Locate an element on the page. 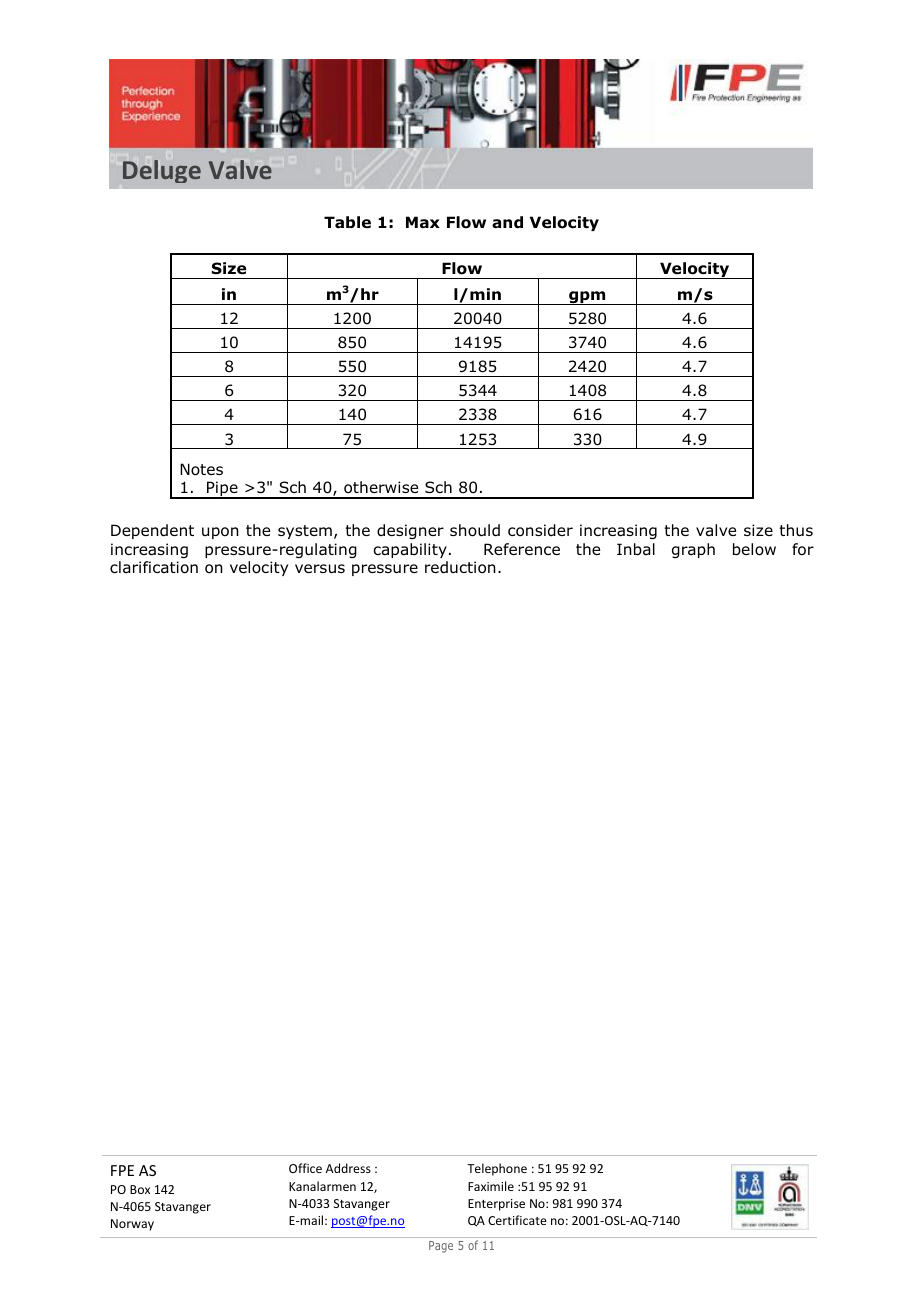 Image resolution: width=924 pixels, height=1308 pixels. Box is located at coordinates (140, 1189).
